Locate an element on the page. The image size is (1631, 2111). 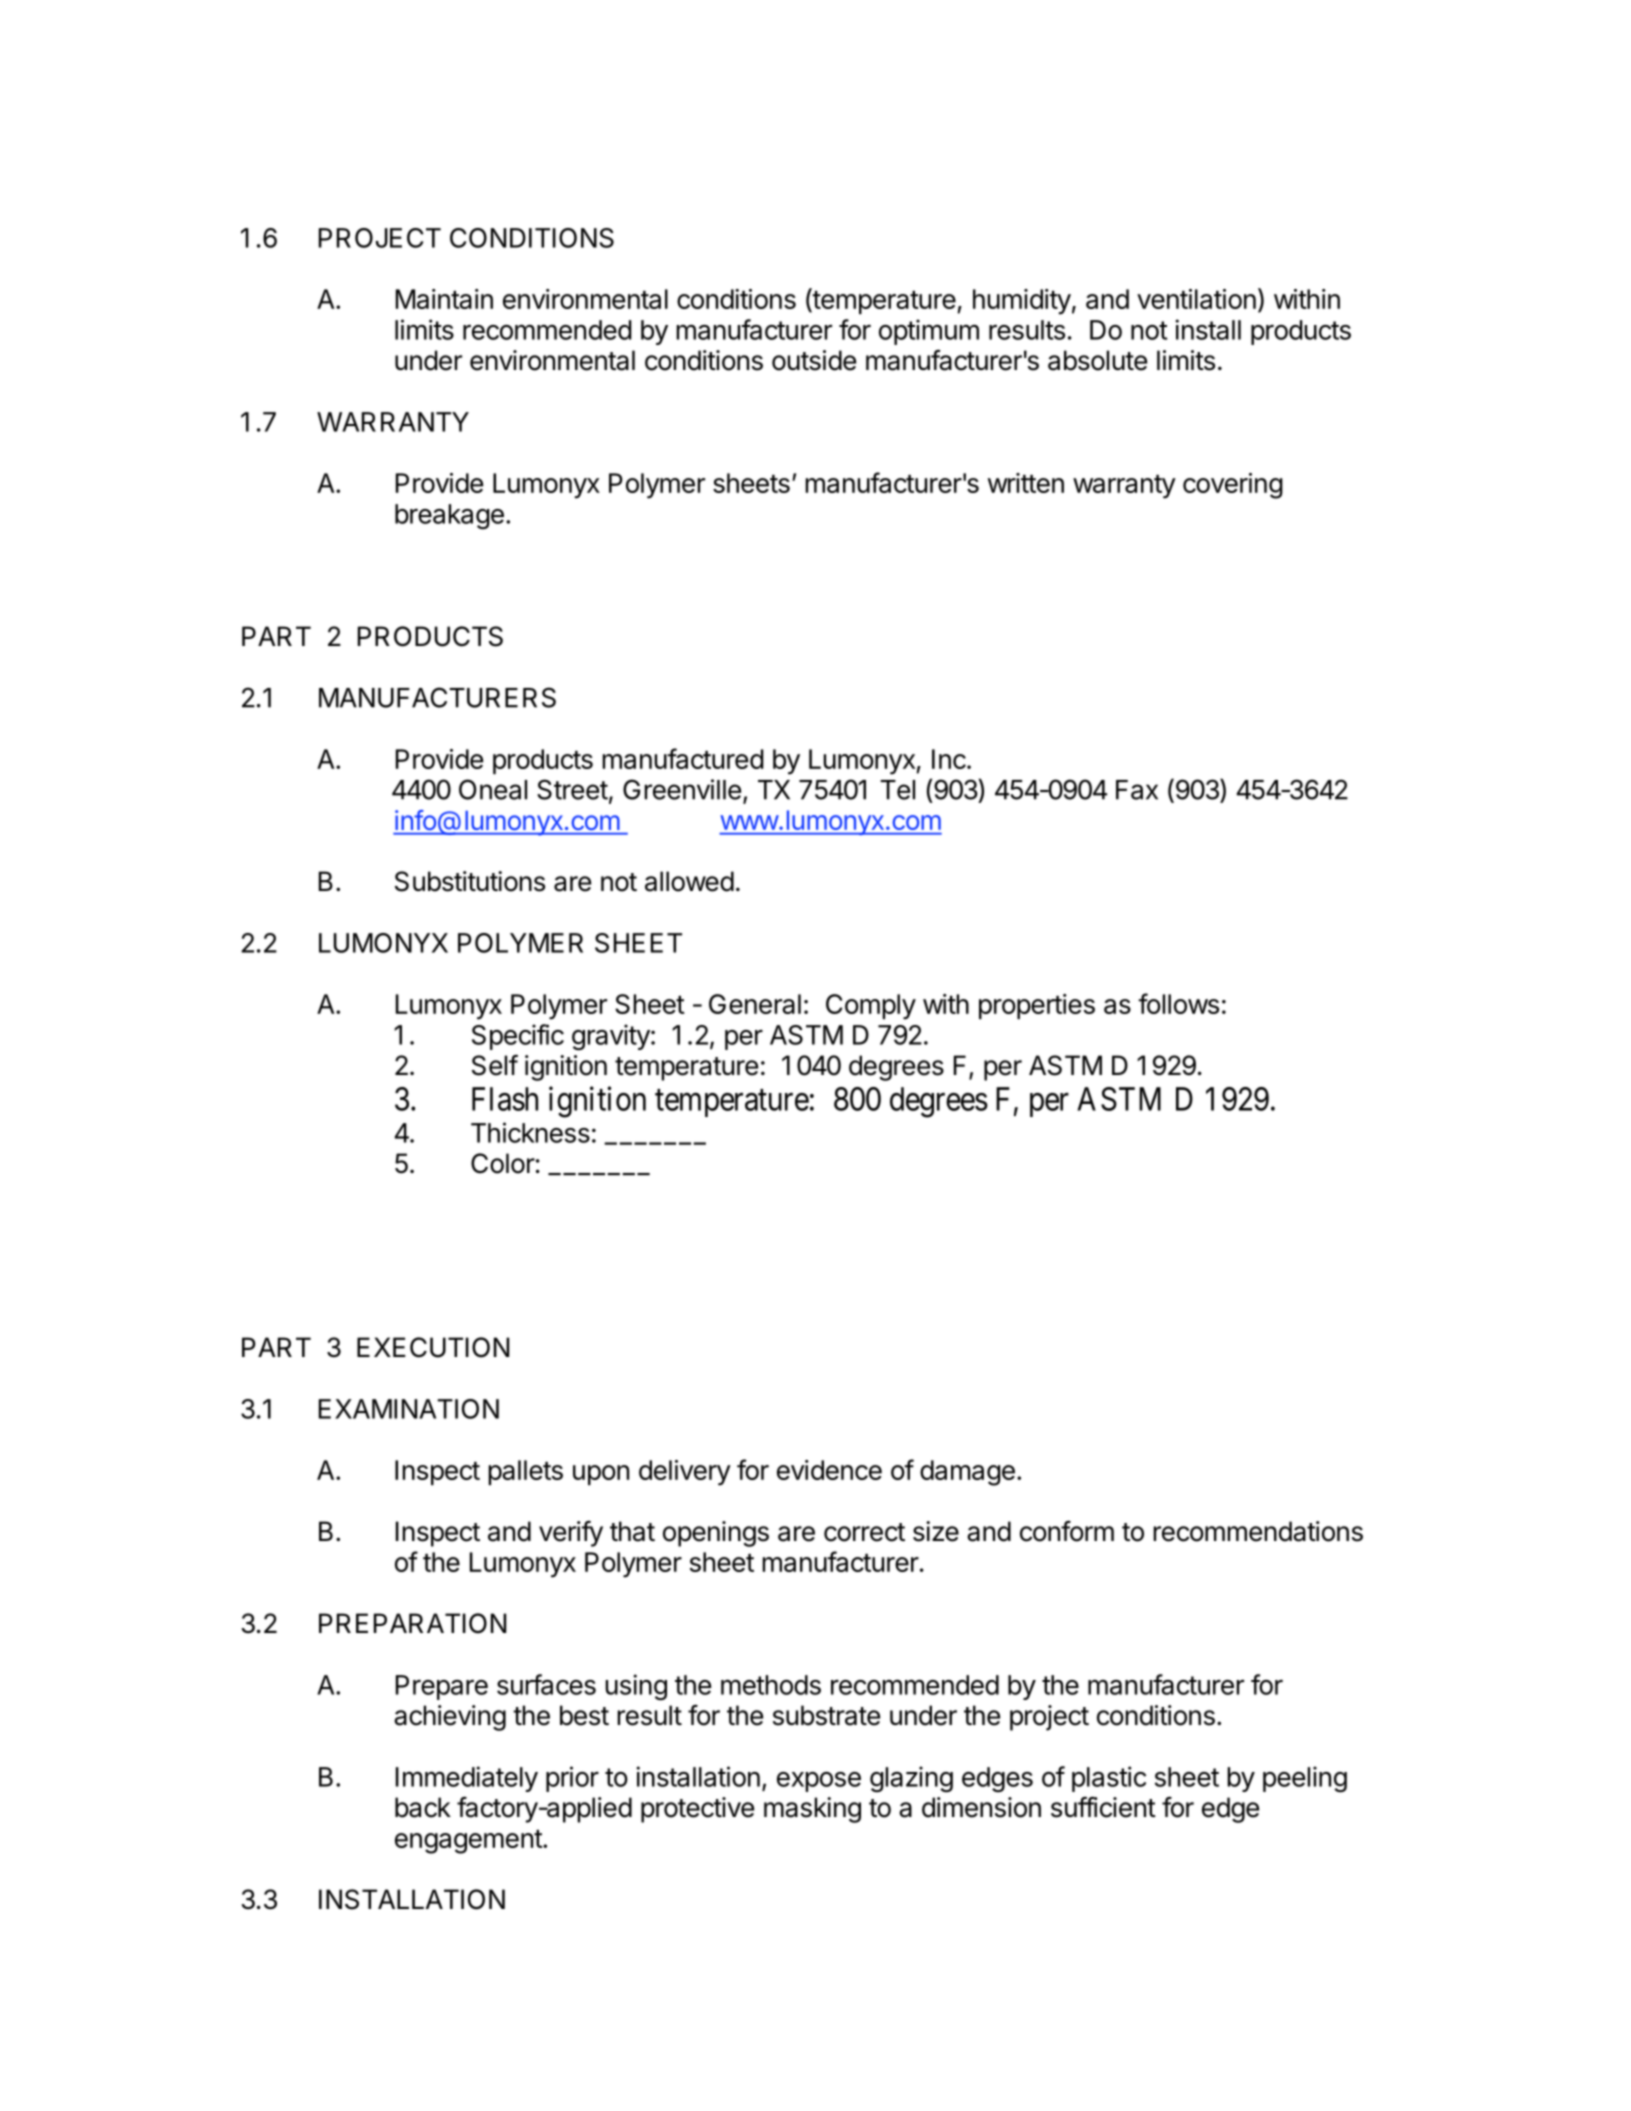
Fax is located at coordinates (1137, 790).
